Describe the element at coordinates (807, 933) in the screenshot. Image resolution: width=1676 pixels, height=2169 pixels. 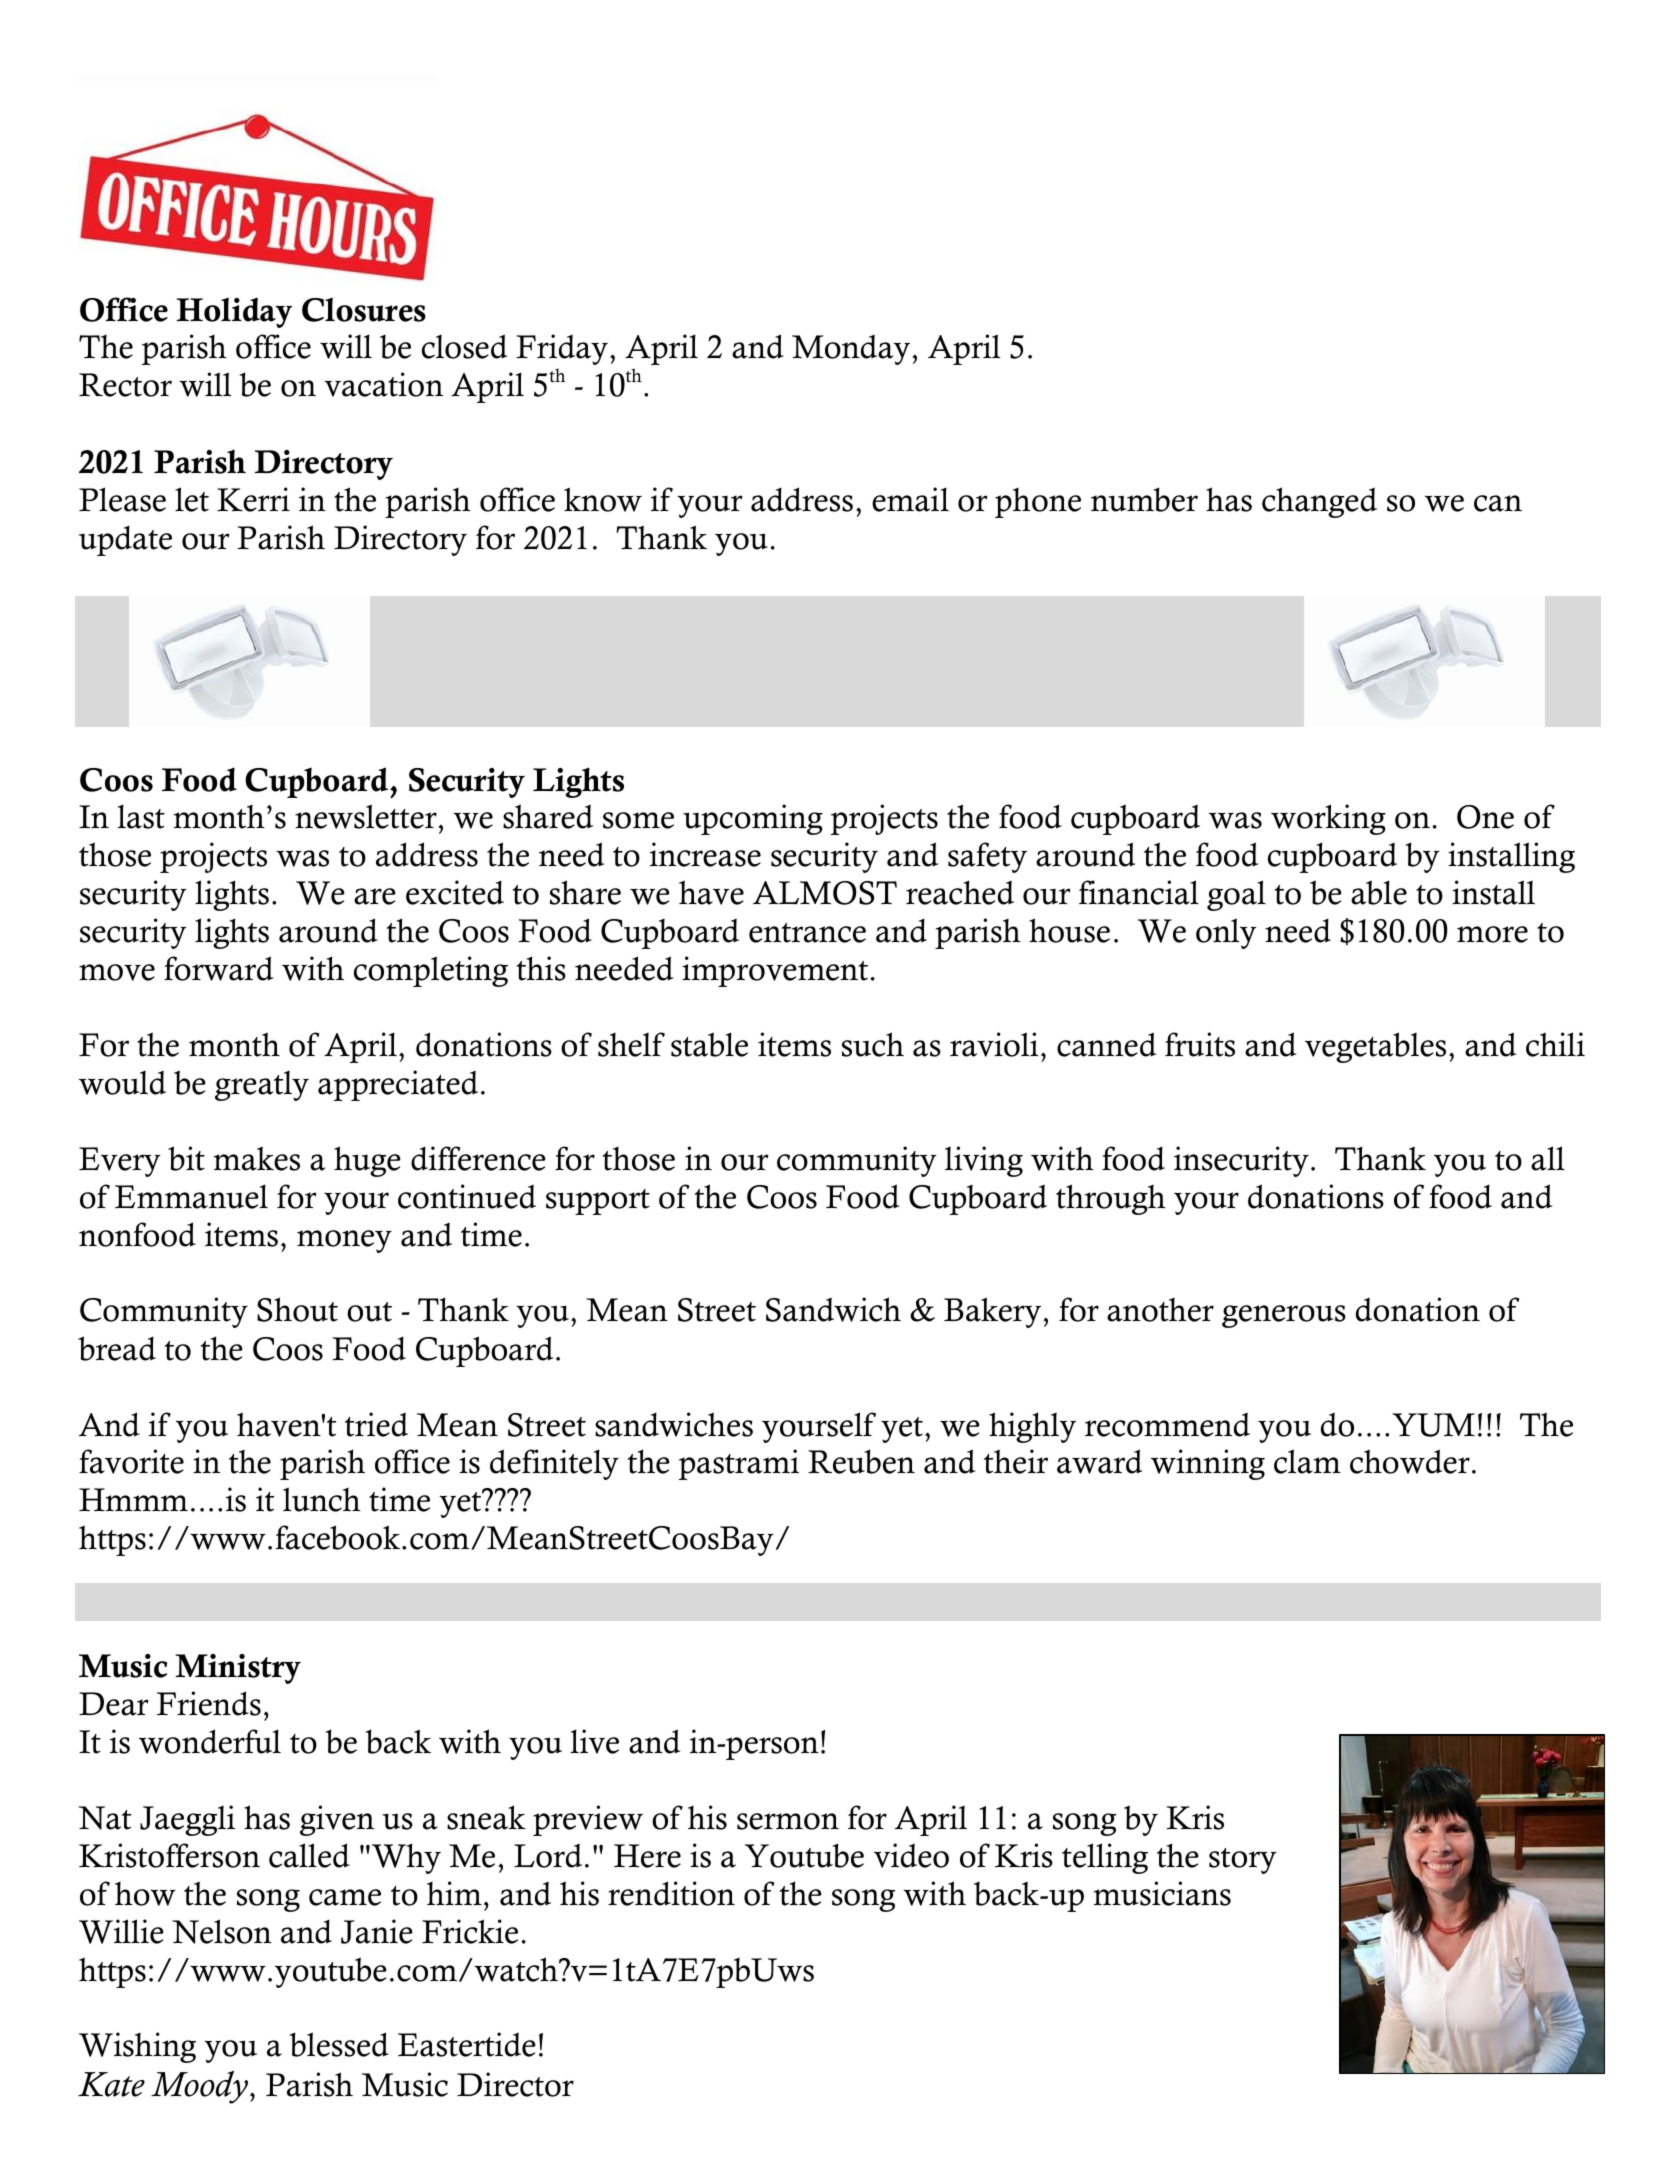
I see `entrance` at that location.
